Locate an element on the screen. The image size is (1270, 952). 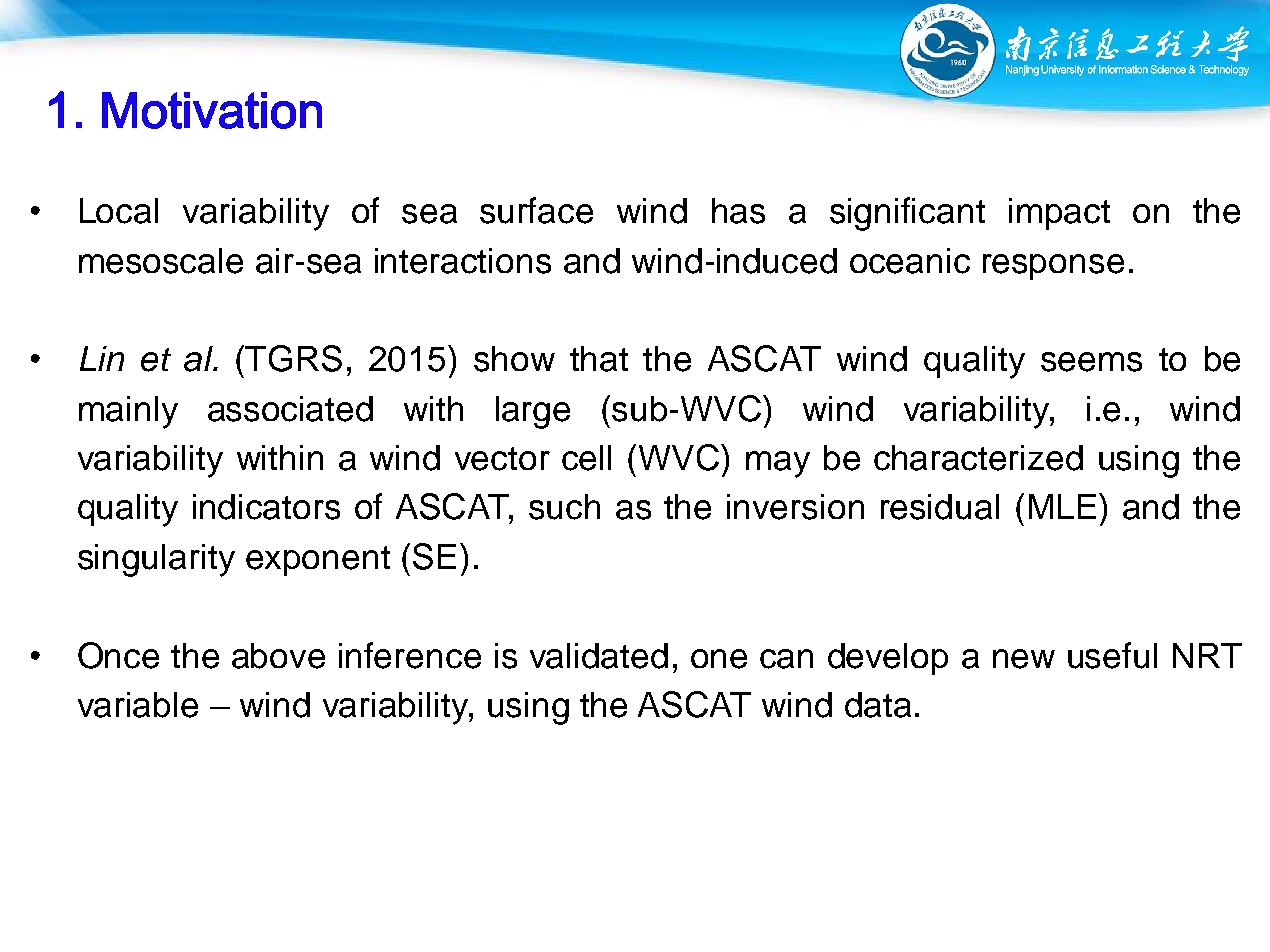
impact is located at coordinates (1059, 214).
